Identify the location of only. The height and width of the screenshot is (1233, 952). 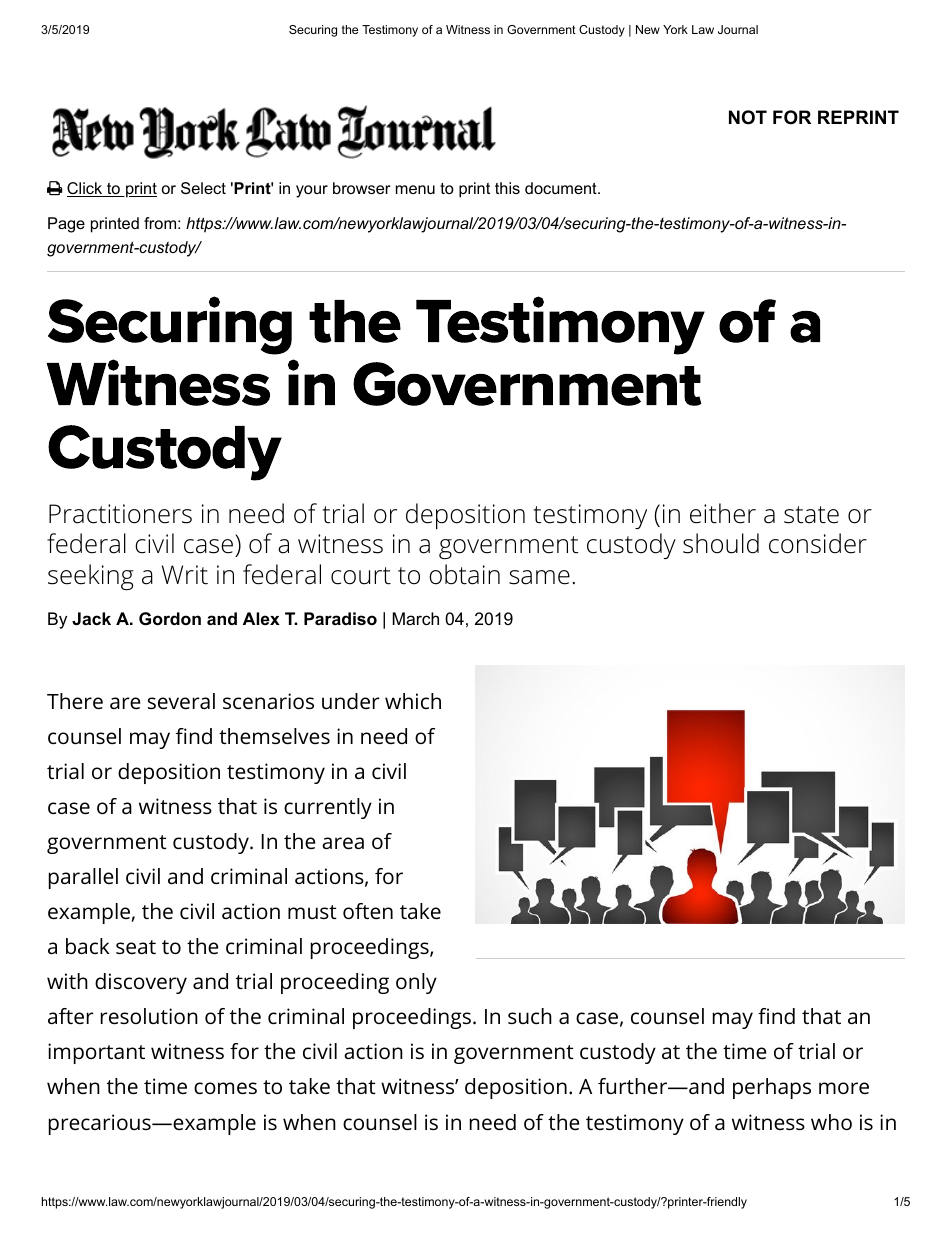
(416, 983).
